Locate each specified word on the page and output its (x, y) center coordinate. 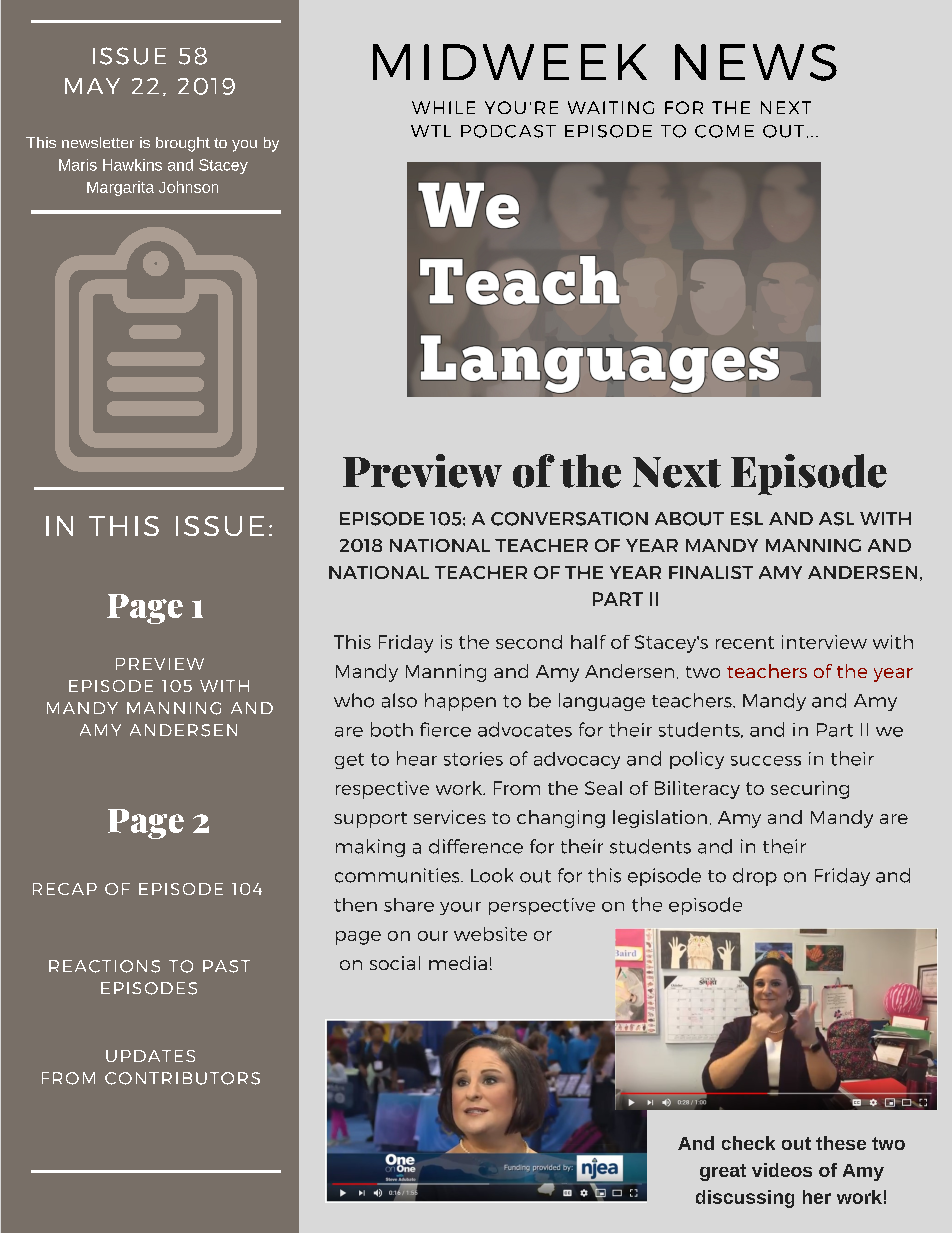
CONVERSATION (569, 519)
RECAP (65, 889)
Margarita (120, 188)
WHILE (443, 107)
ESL (747, 519)
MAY (92, 86)
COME (724, 131)
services (450, 817)
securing (810, 790)
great (723, 1172)
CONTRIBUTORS (182, 1078)
